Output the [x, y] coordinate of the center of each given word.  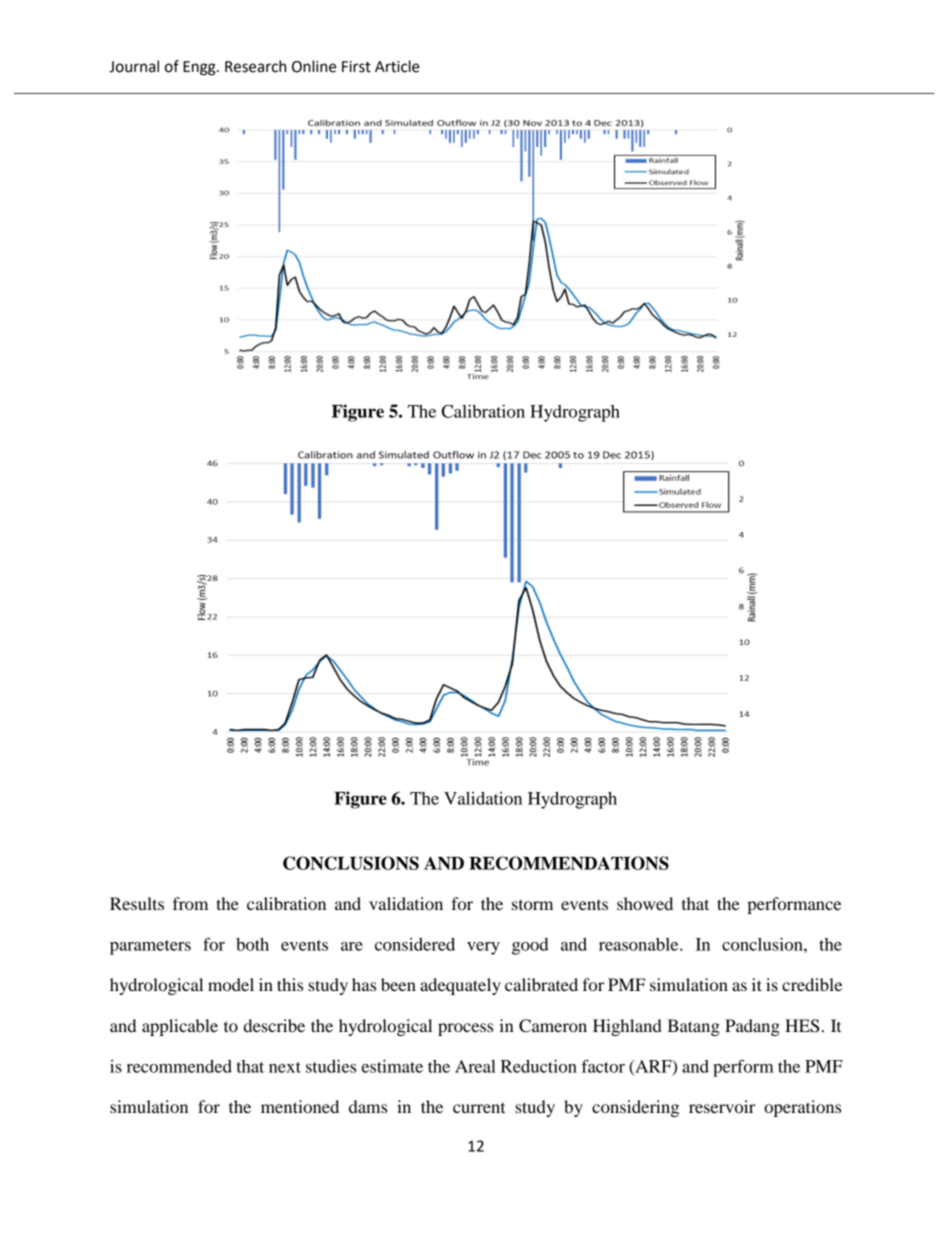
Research [255, 66]
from [190, 903]
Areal [475, 1066]
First [356, 67]
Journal [134, 66]
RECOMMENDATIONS [569, 863]
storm [532, 905]
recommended [179, 1066]
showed [645, 903]
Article [397, 66]
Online [314, 66]
